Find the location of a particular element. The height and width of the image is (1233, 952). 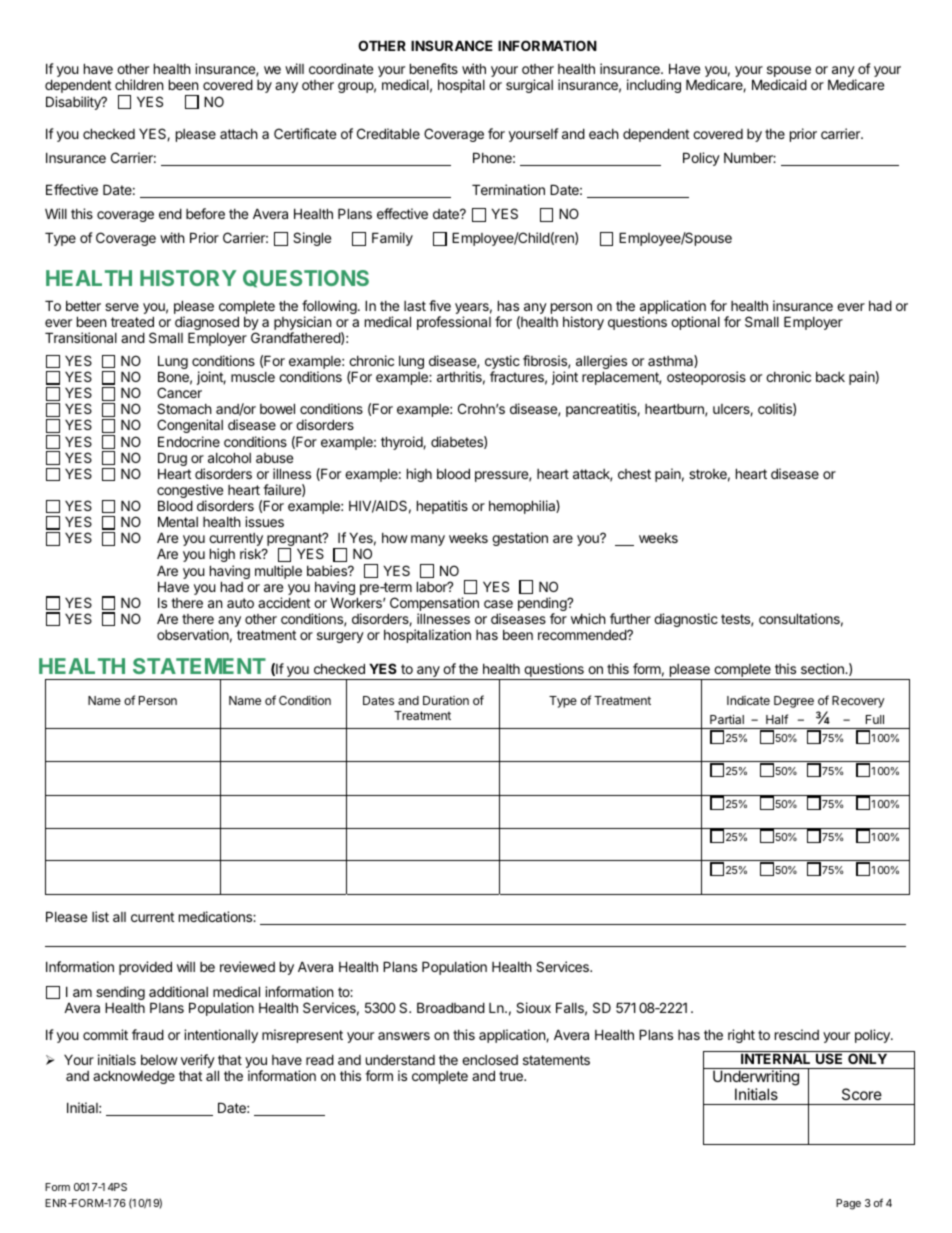

section is located at coordinates (823, 668).
